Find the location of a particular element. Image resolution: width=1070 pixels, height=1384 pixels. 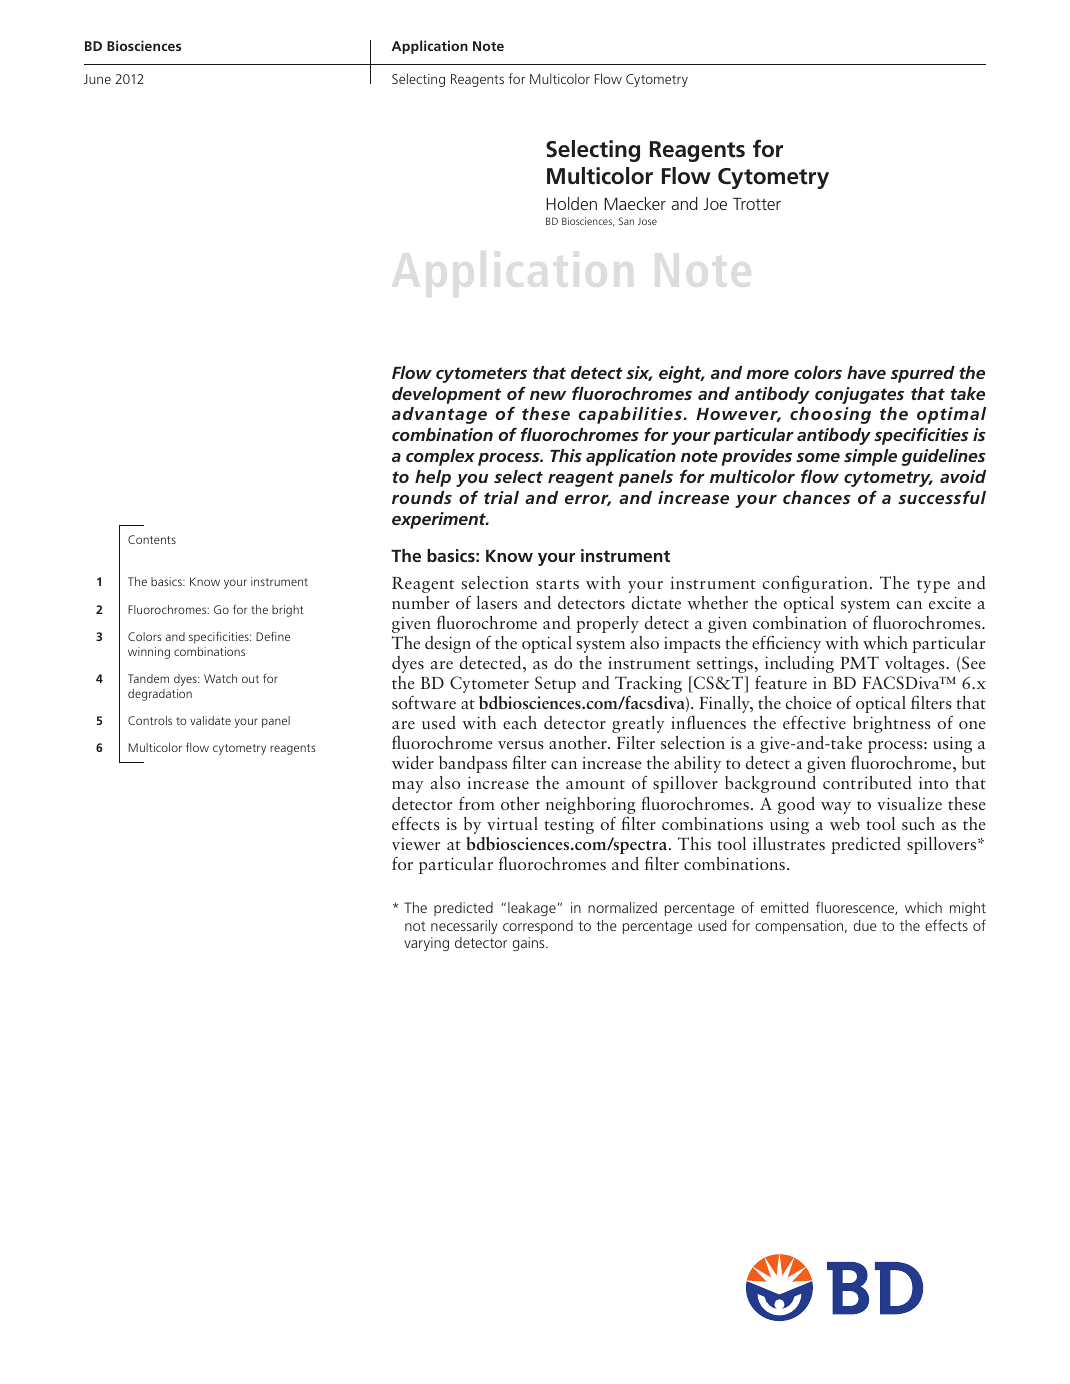

Holden is located at coordinates (572, 203).
